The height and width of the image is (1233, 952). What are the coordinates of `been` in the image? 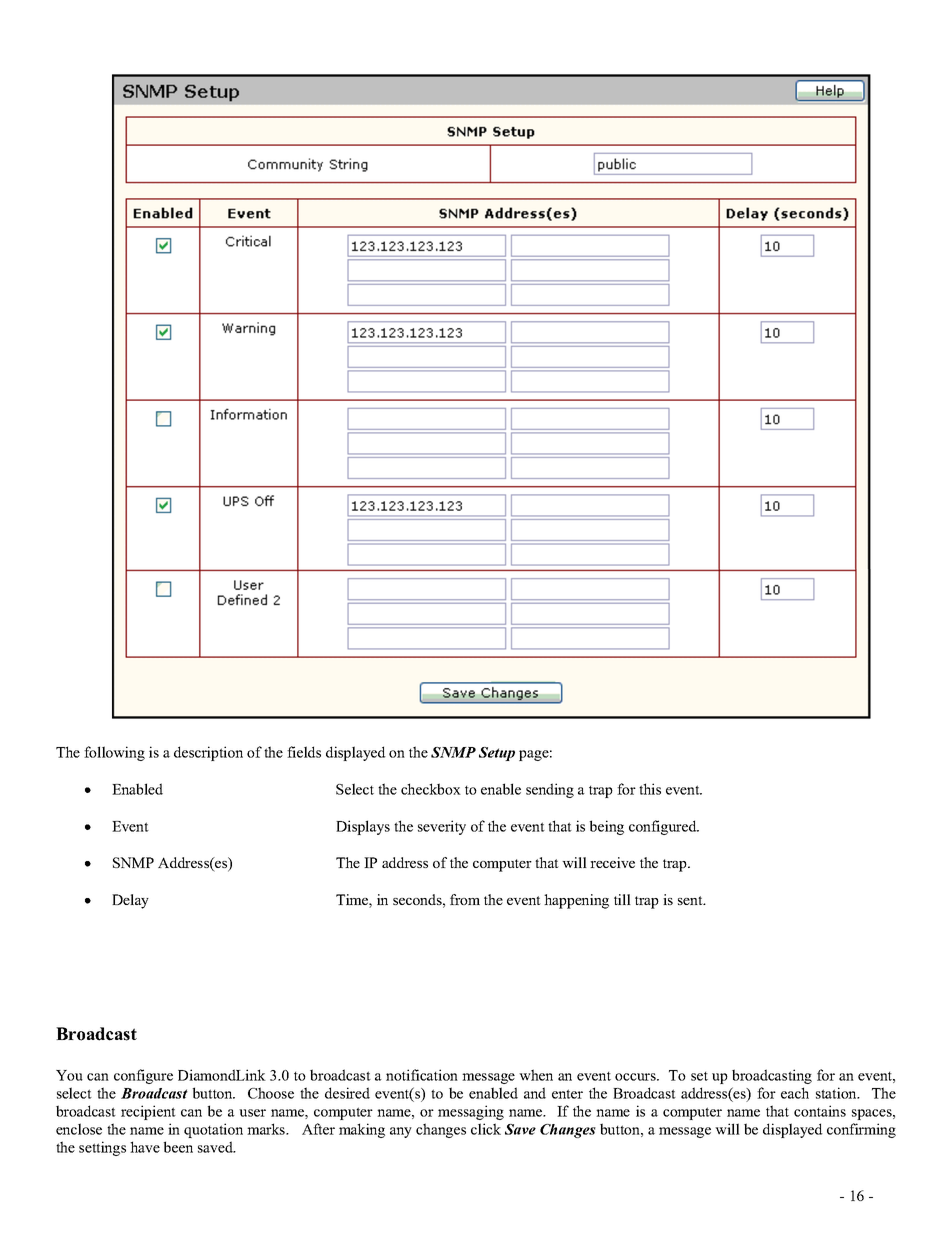 It's located at (178, 1147).
